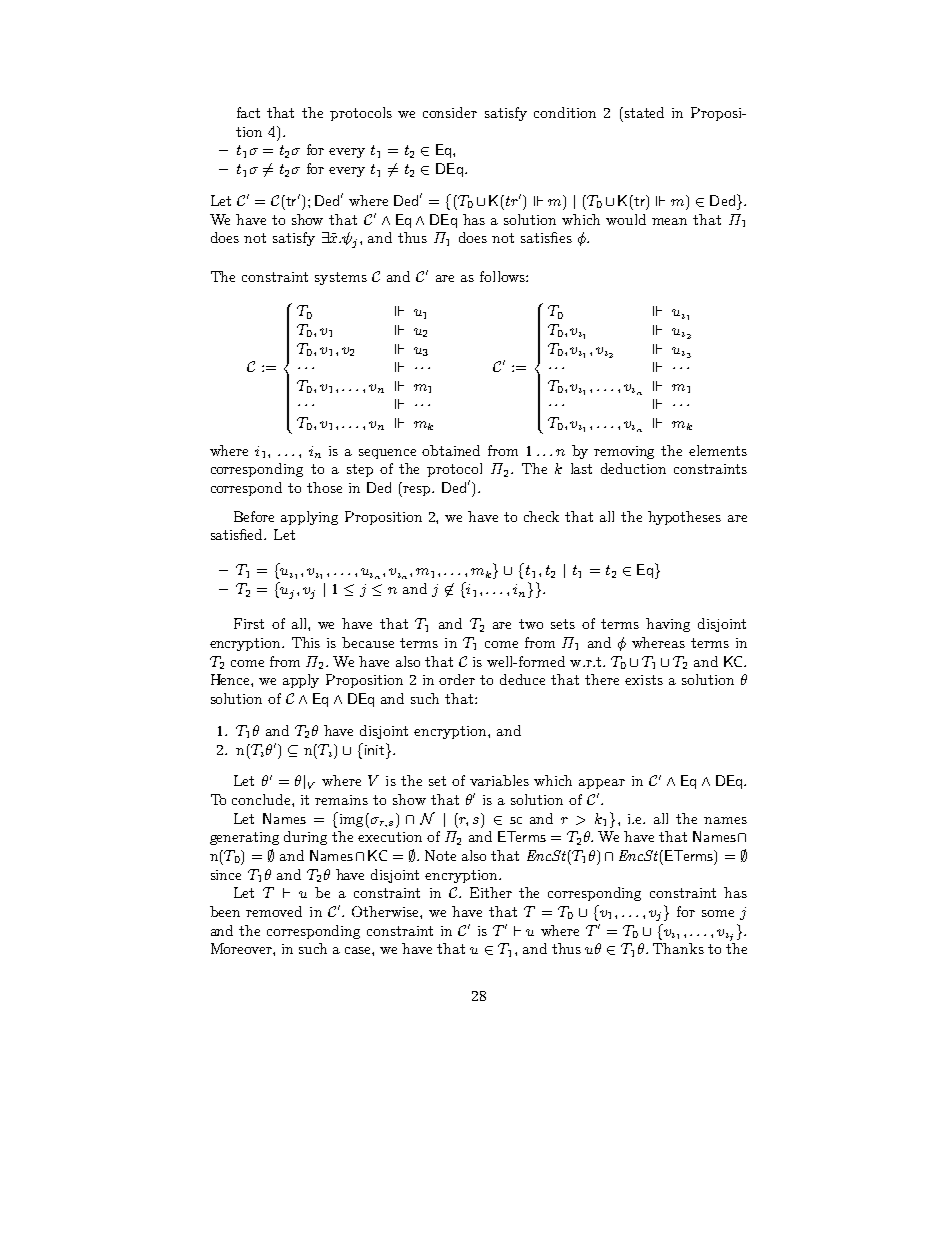 Image resolution: width=952 pixels, height=1233 pixels. What do you see at coordinates (457, 679) in the page?
I see `order` at bounding box center [457, 679].
